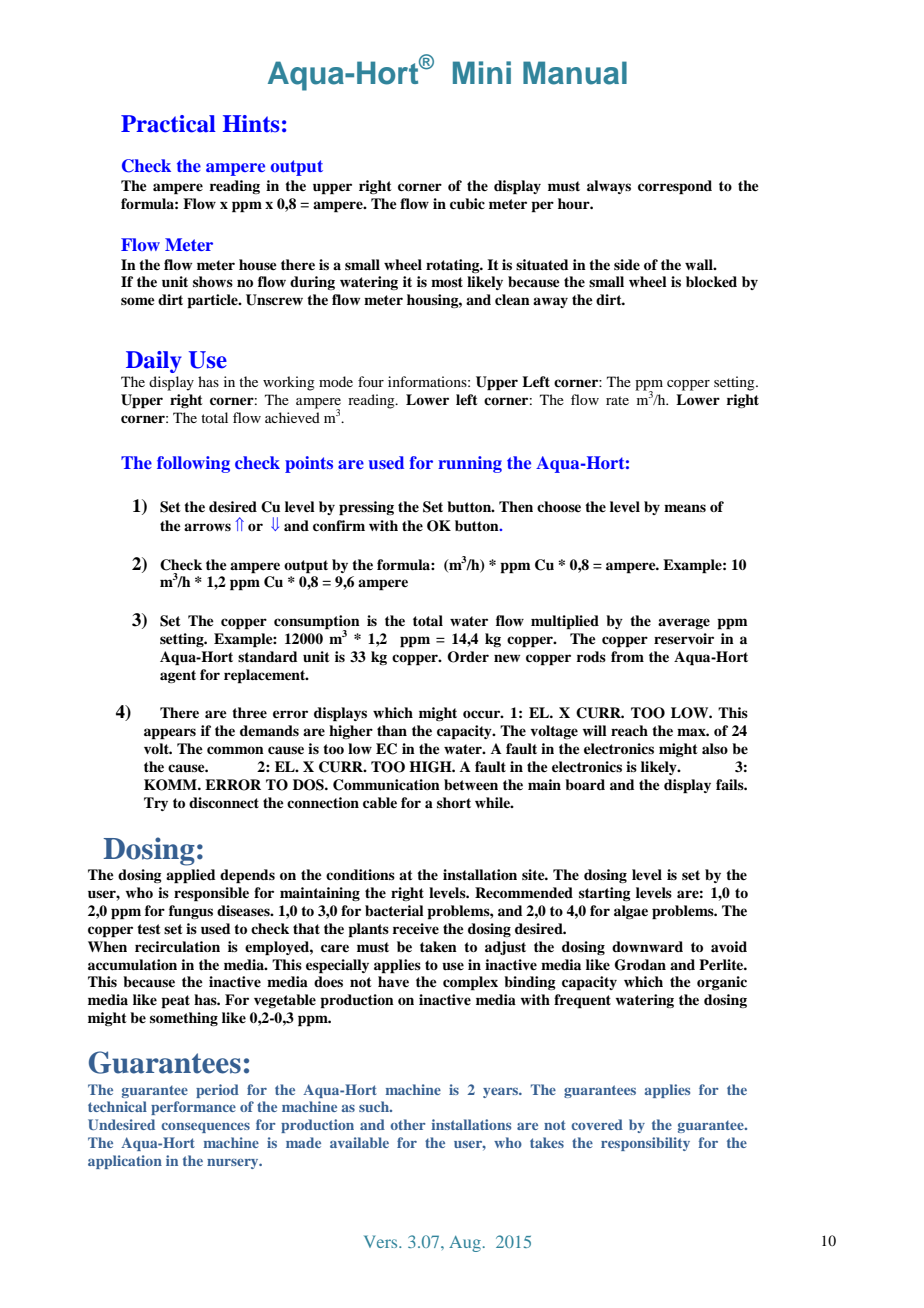 The height and width of the document is (1308, 924). I want to click on application, so click(125, 1162).
